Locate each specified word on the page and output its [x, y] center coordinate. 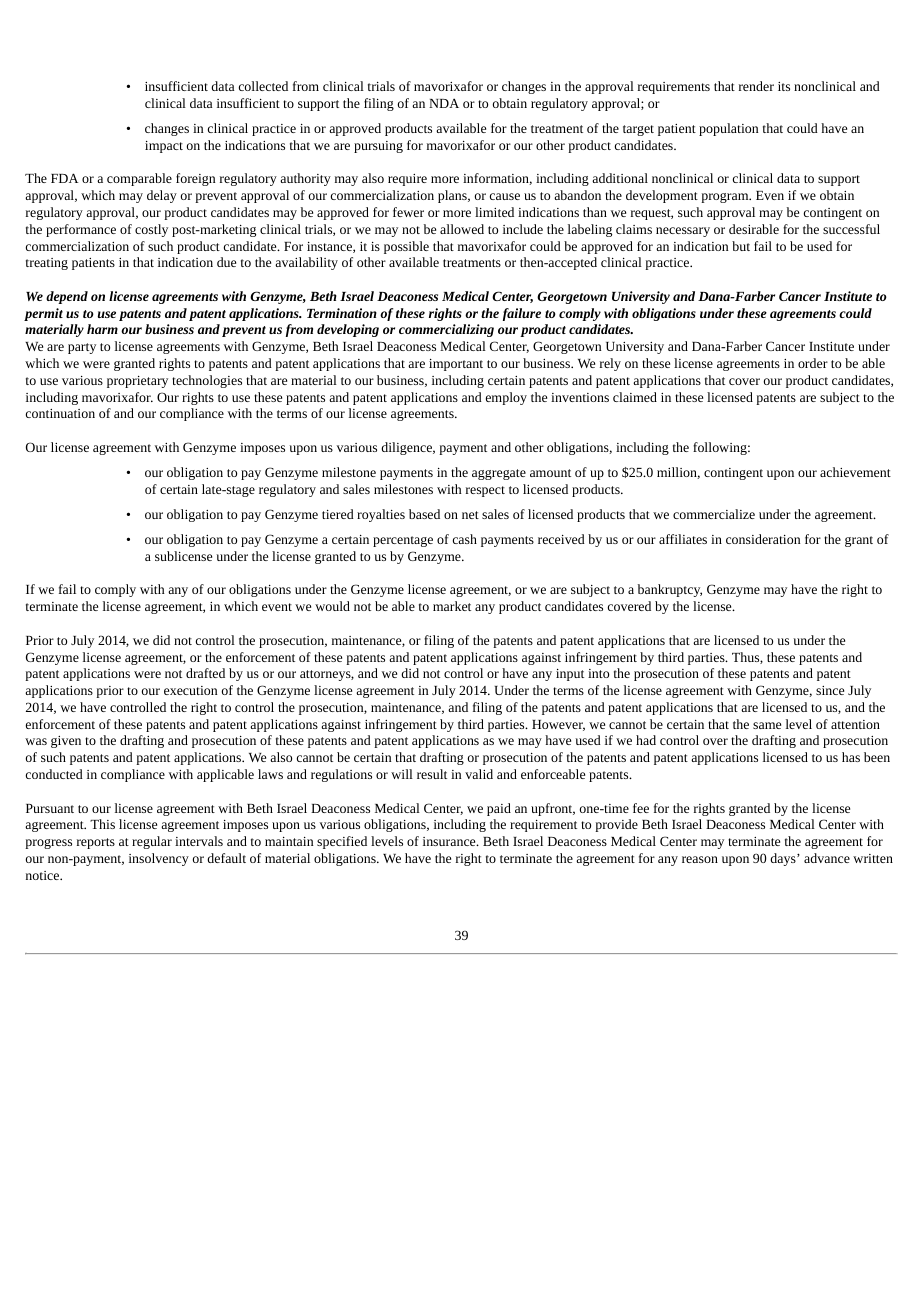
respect [485, 491]
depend [67, 297]
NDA [444, 103]
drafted [205, 673]
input [570, 675]
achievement [855, 472]
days [784, 859]
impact [164, 147]
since [830, 690]
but [741, 246]
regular [152, 842]
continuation [60, 413]
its [784, 86]
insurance [450, 841]
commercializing [446, 330]
